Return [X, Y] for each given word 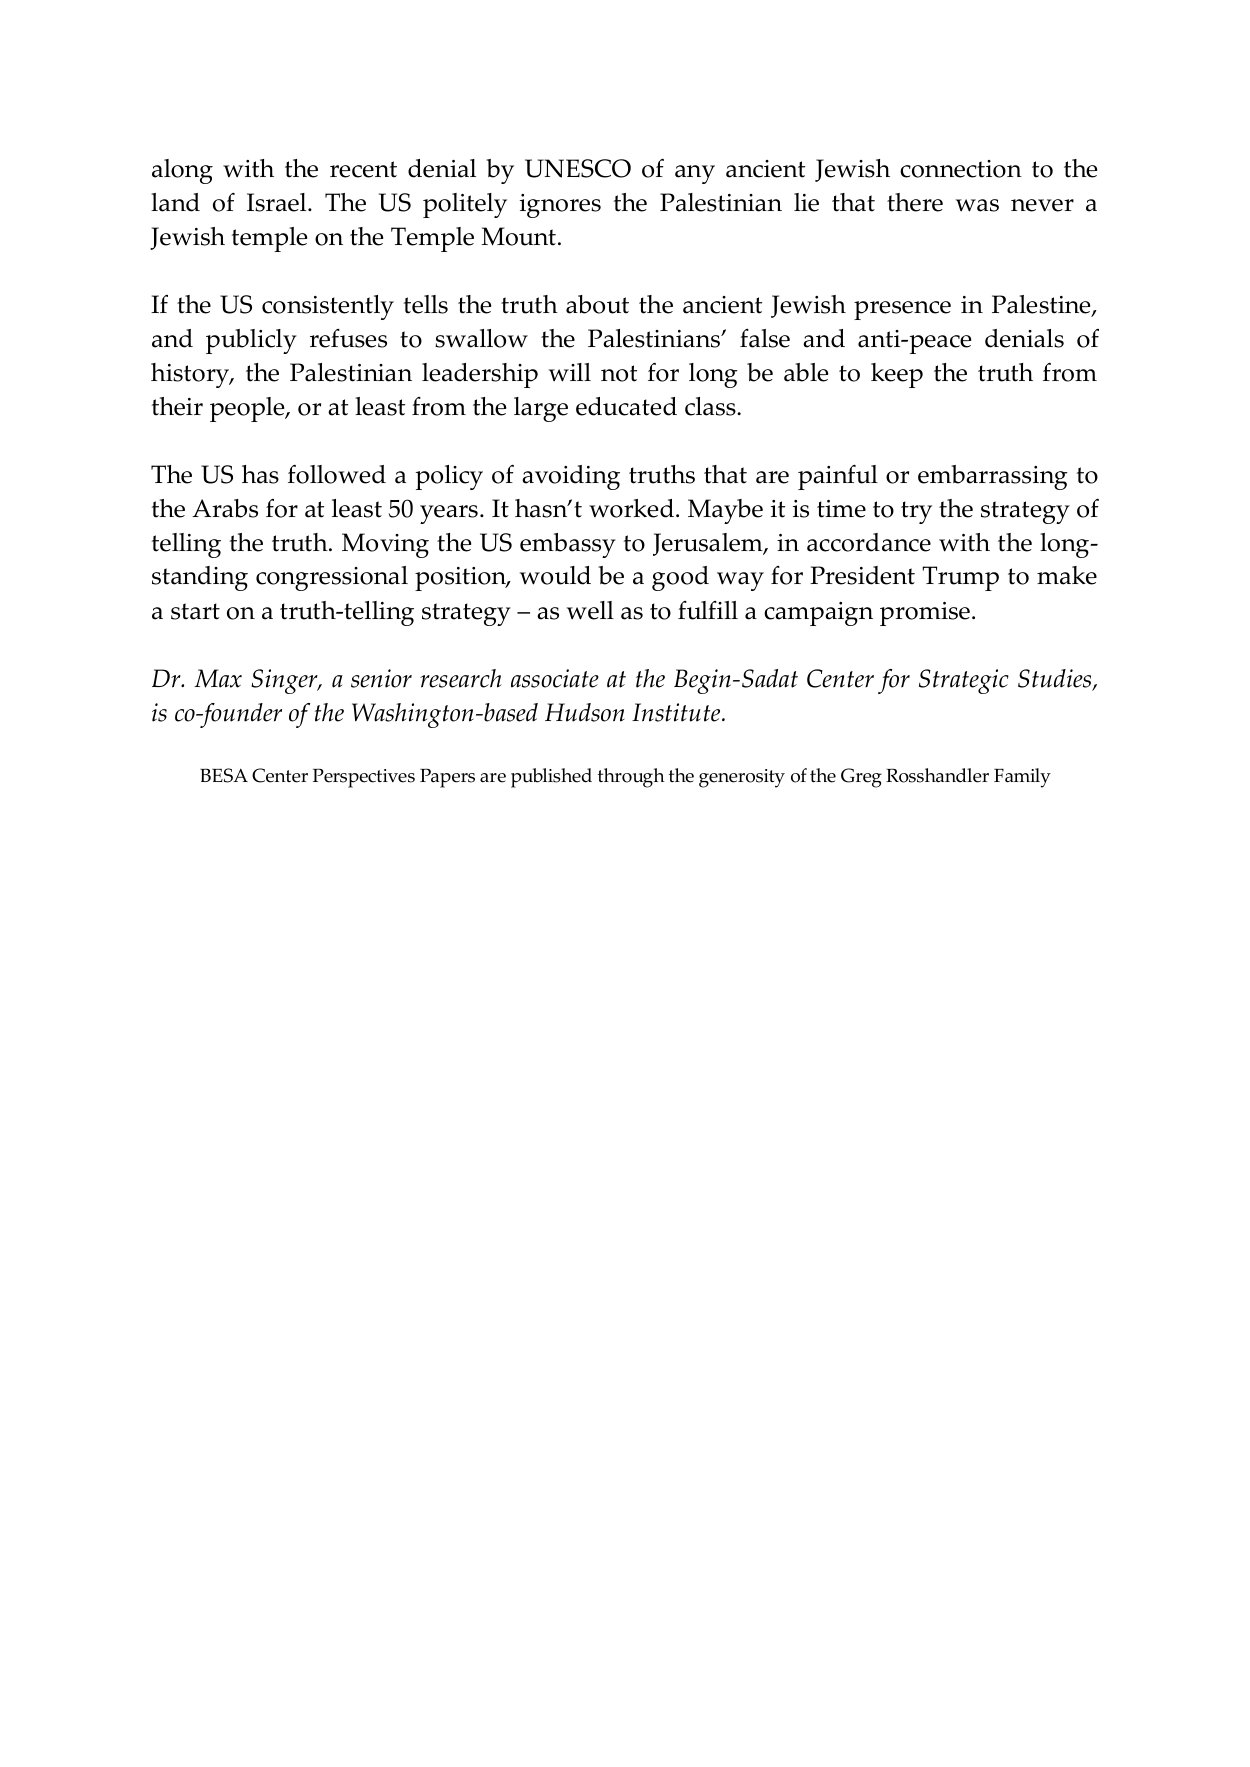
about [597, 304]
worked [633, 508]
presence [902, 310]
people [248, 409]
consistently [328, 307]
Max [218, 678]
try [916, 512]
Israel [278, 202]
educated [626, 406]
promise [925, 614]
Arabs [225, 508]
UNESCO [578, 168]
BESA [224, 775]
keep [897, 375]
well [590, 610]
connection [961, 169]
